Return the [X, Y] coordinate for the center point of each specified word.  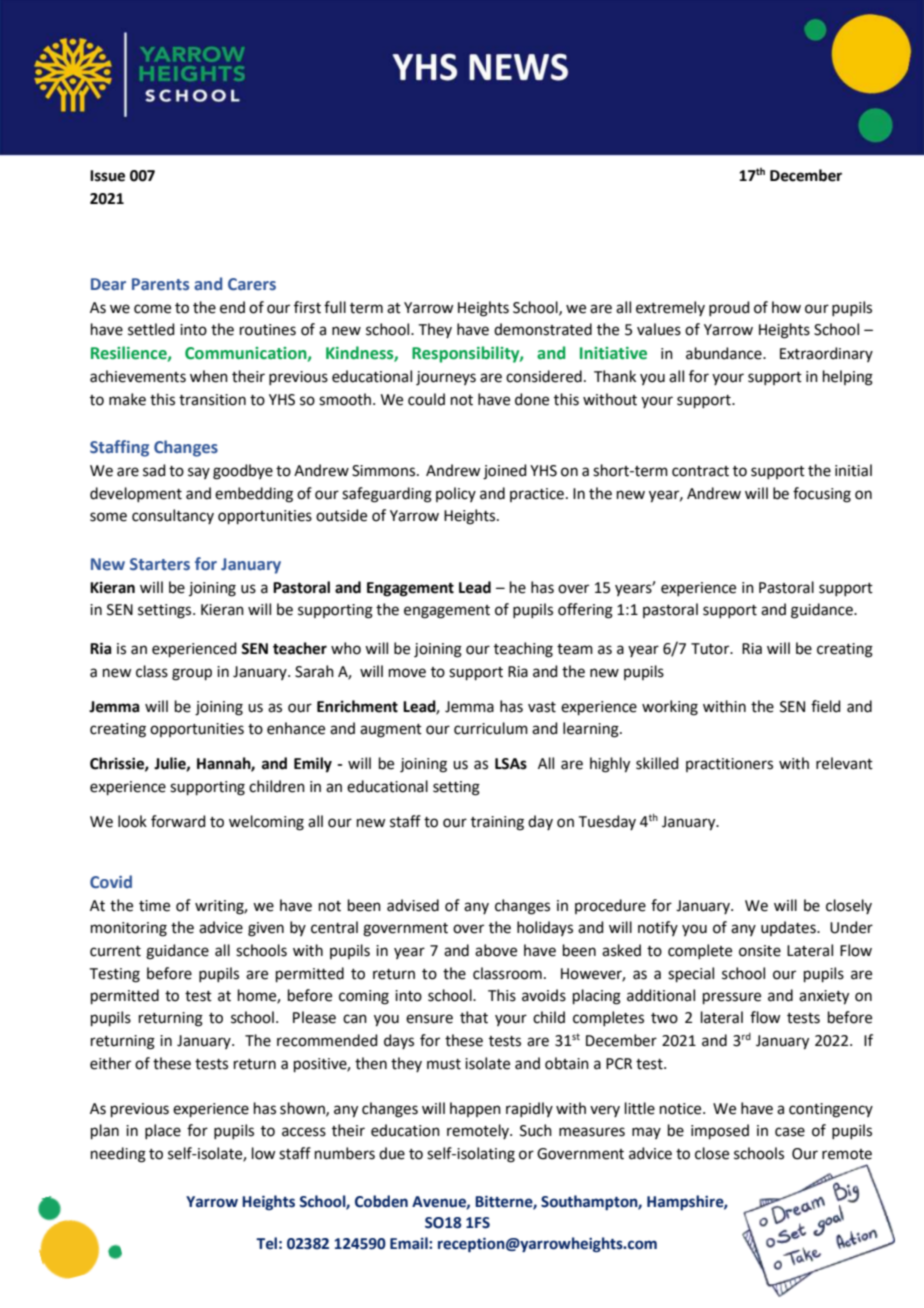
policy [456, 494]
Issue [107, 176]
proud [729, 308]
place [163, 1131]
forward [178, 821]
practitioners [729, 765]
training [497, 823]
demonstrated [543, 329]
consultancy [173, 516]
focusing [822, 495]
